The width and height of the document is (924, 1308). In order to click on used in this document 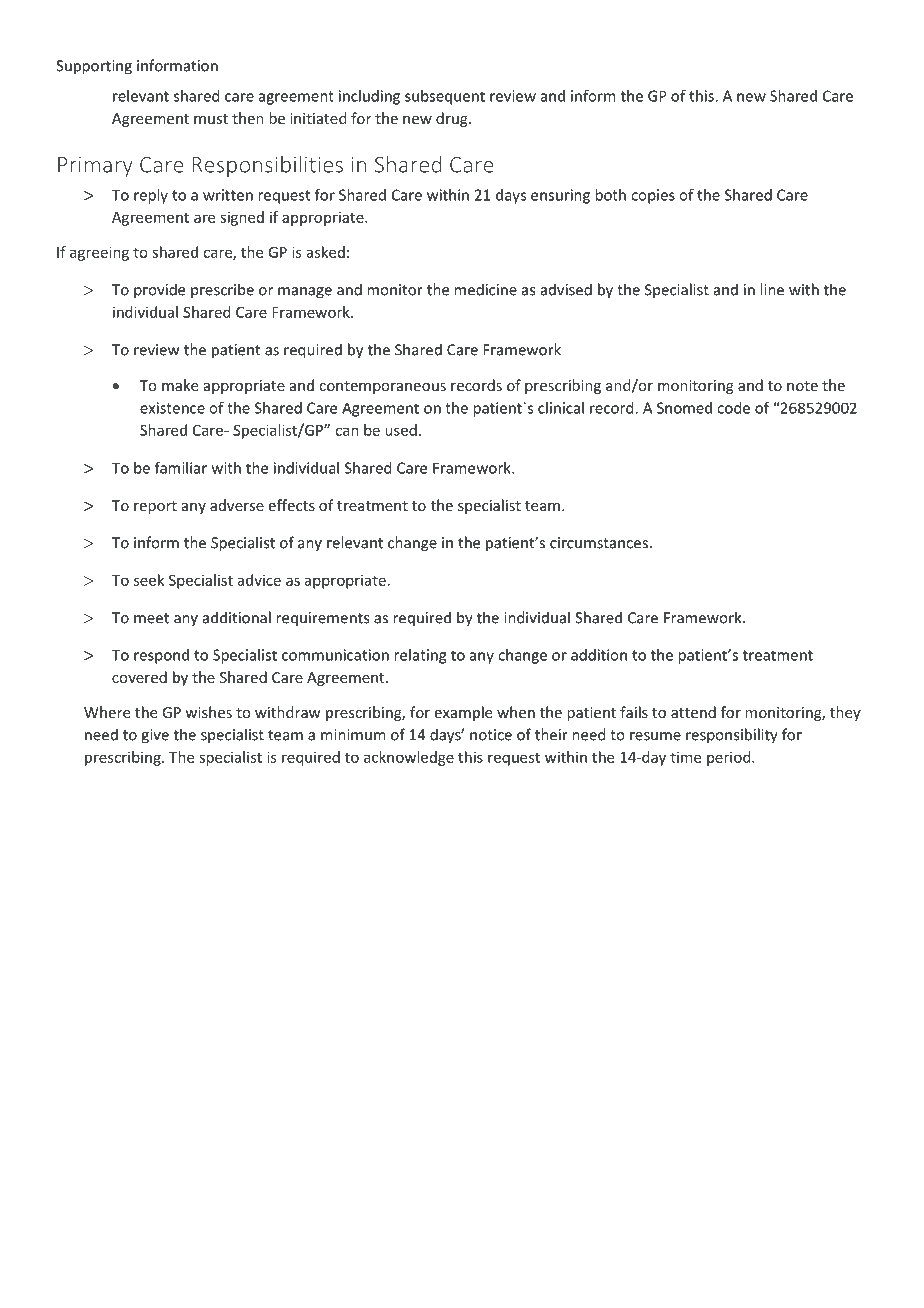, I will do `click(401, 430)`.
